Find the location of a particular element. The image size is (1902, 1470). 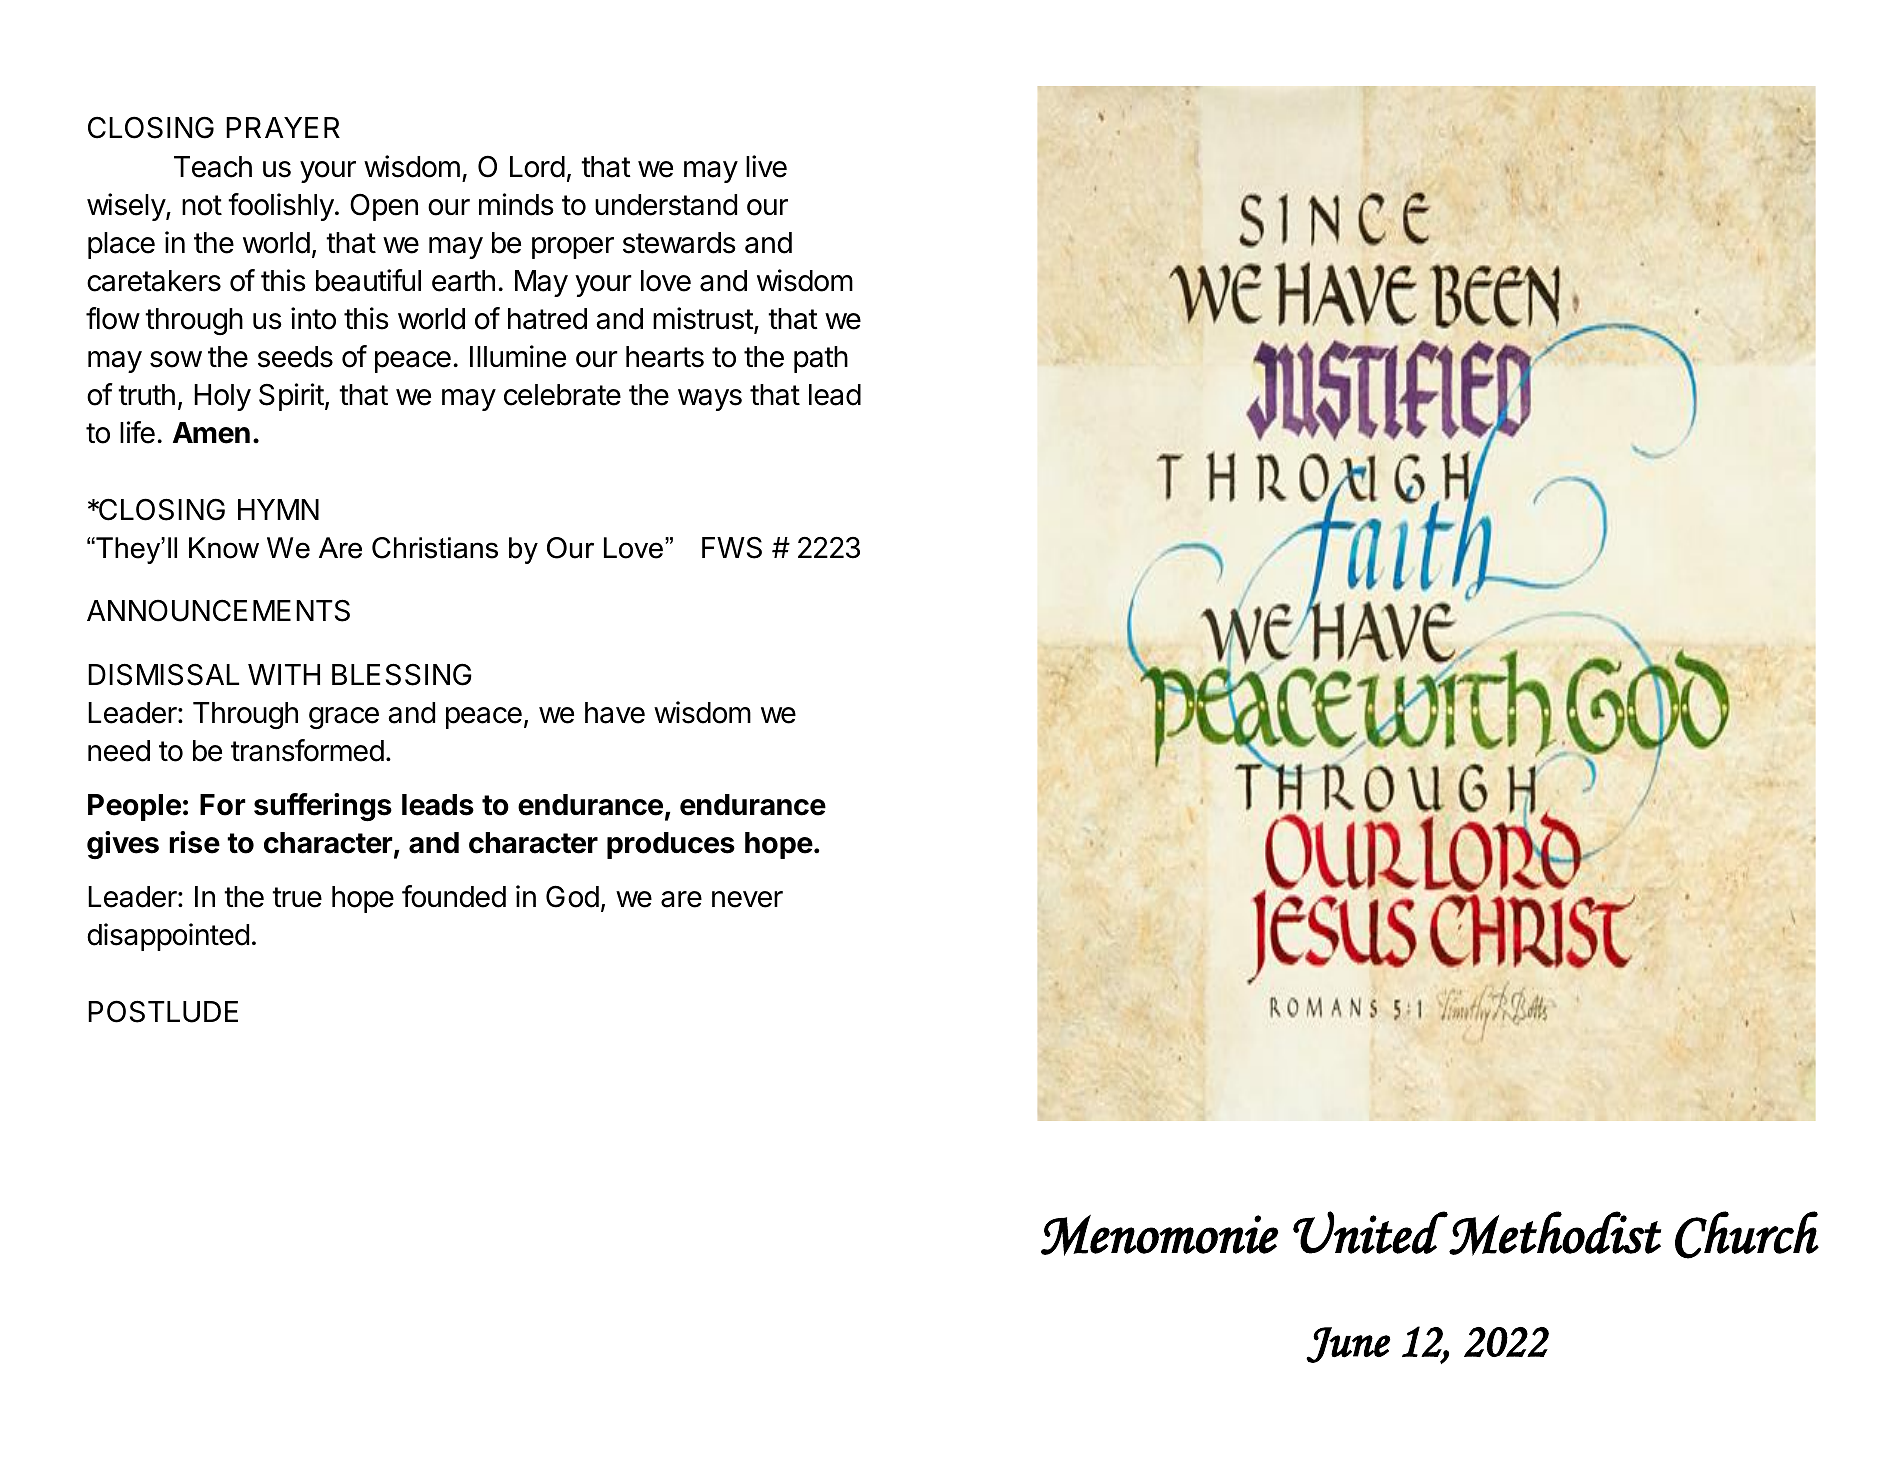

never is located at coordinates (747, 899).
